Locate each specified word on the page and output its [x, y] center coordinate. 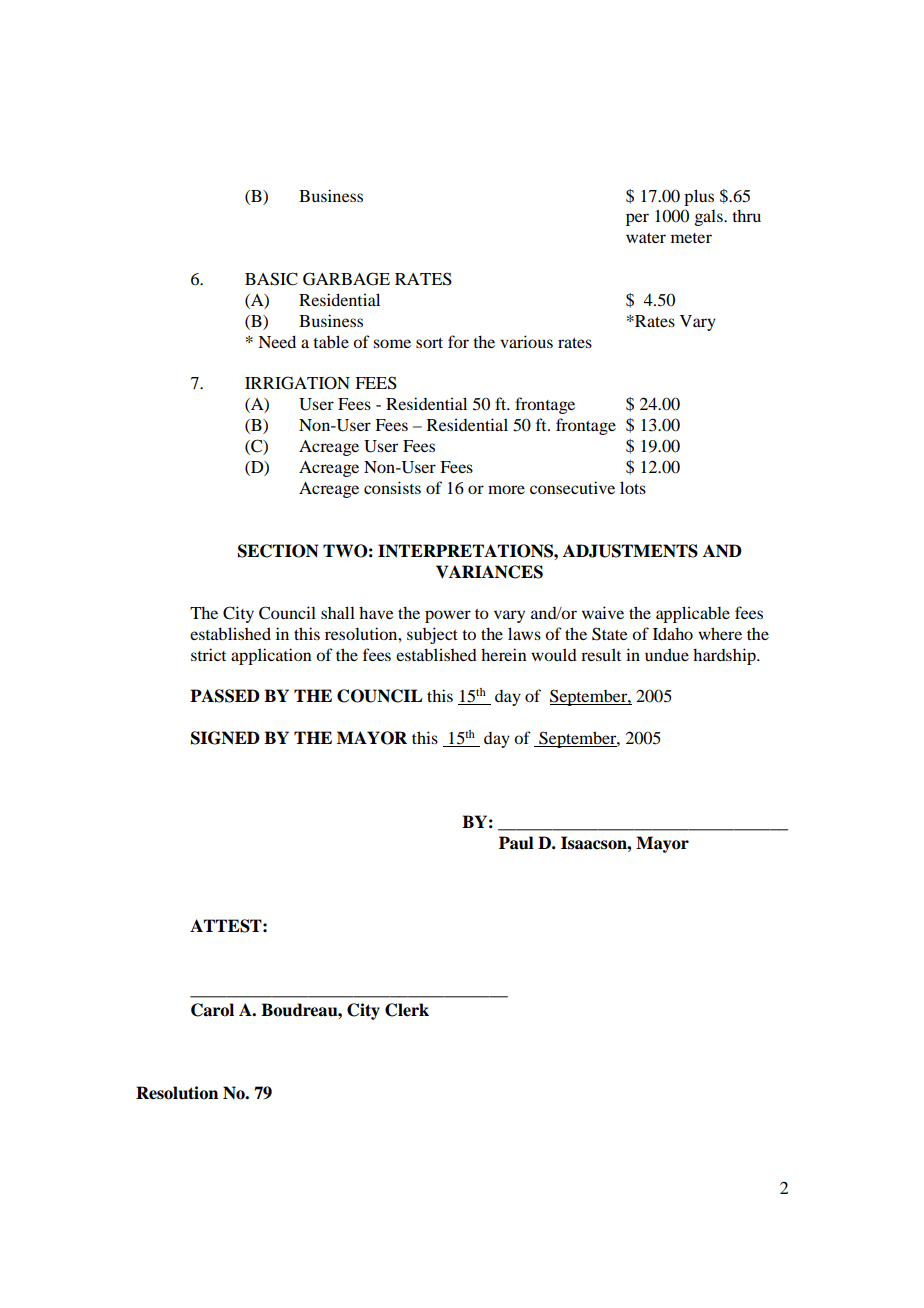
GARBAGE [346, 279]
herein [504, 654]
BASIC [271, 279]
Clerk [407, 1010]
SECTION [278, 551]
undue [667, 654]
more [506, 489]
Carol [212, 1010]
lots [633, 487]
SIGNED [225, 738]
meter [691, 238]
